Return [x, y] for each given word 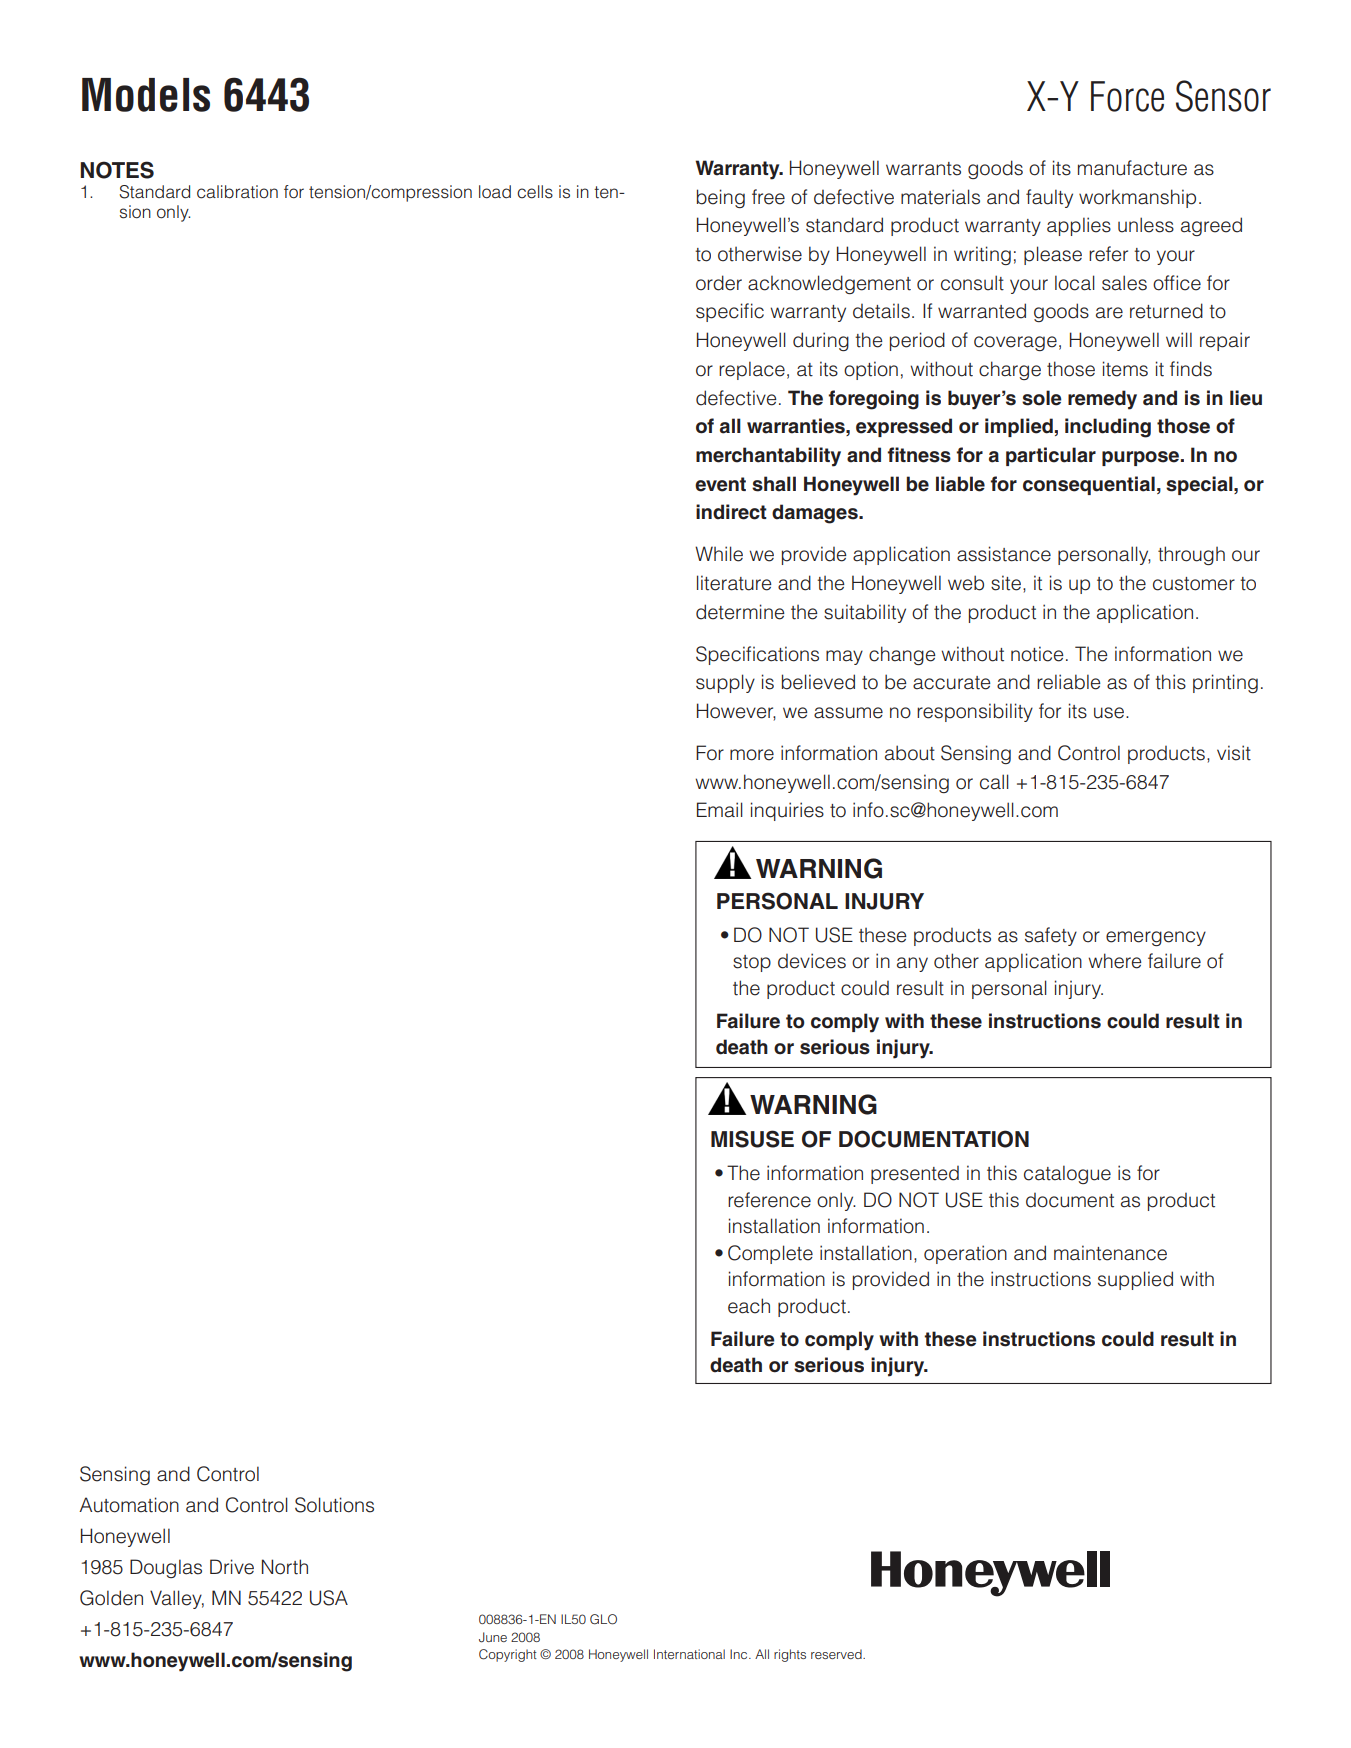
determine [740, 612]
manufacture [1132, 168]
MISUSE [752, 1139]
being [721, 198]
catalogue [1067, 1174]
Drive [232, 1567]
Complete [770, 1254]
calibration [237, 192]
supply [725, 683]
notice [1037, 654]
